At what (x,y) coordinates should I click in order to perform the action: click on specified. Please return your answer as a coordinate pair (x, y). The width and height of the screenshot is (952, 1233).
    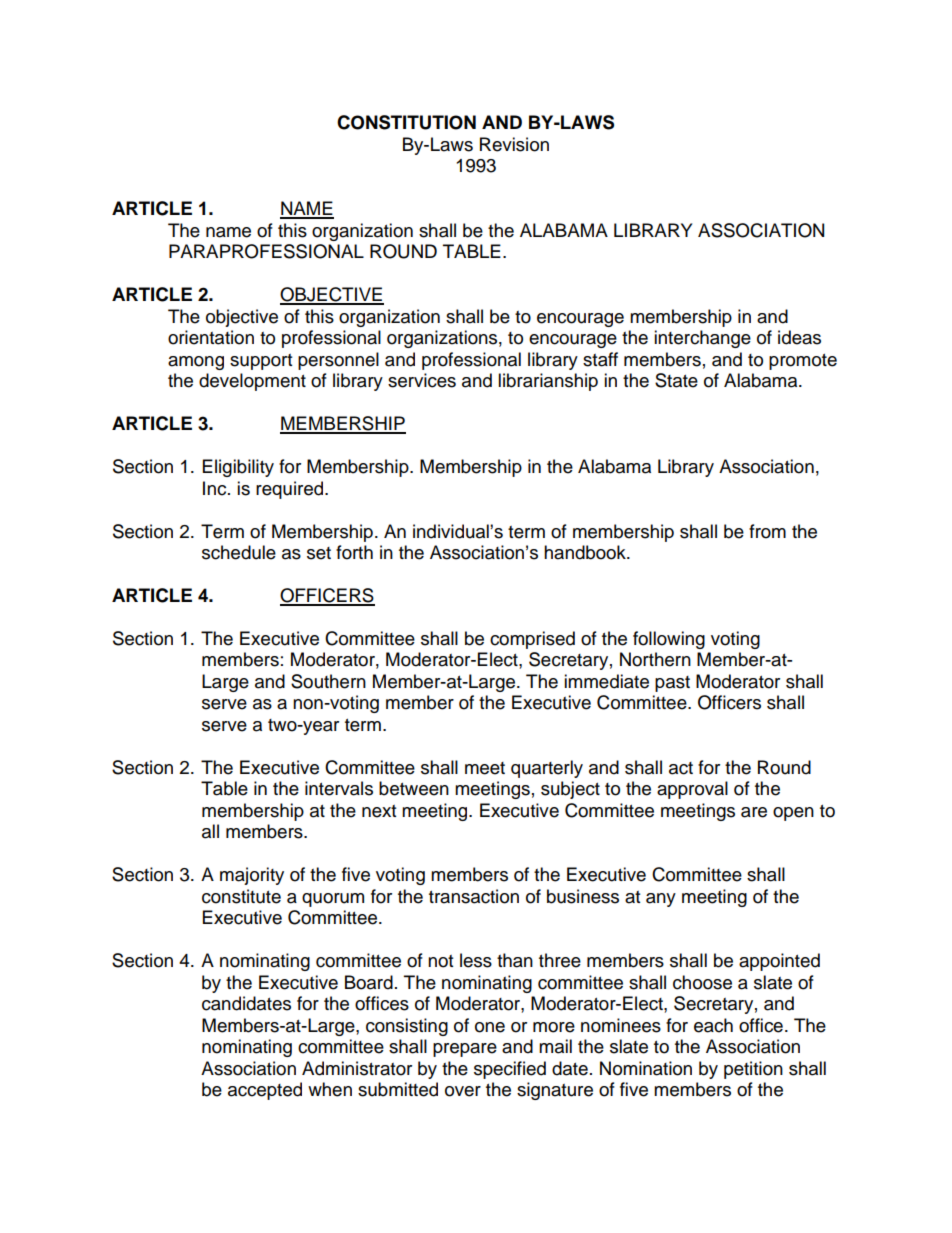
    Looking at the image, I should click on (510, 1070).
